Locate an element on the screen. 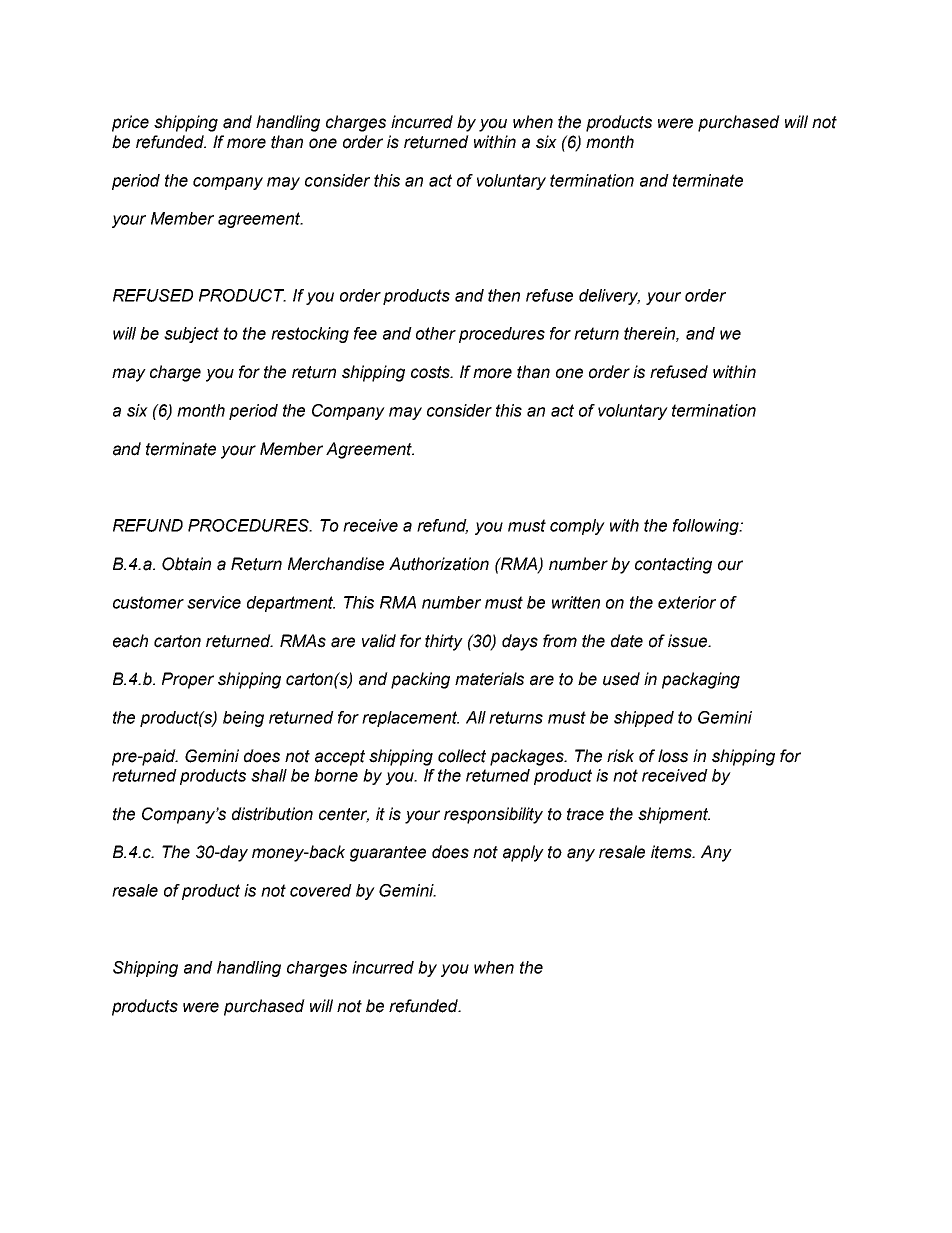 This screenshot has width=952, height=1233. price is located at coordinates (130, 123).
